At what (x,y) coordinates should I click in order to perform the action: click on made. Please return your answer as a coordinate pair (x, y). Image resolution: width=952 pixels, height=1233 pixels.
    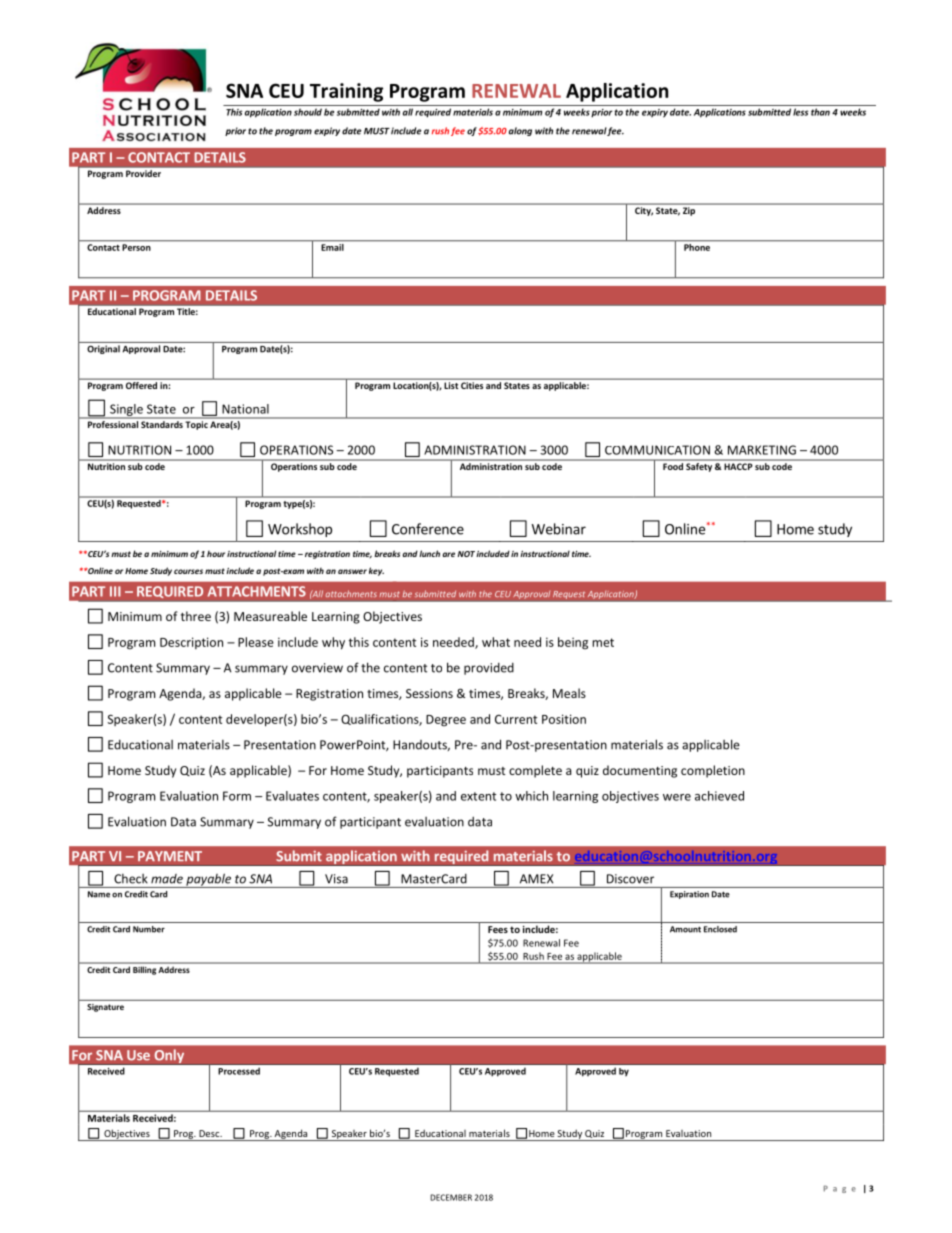
    Looking at the image, I should click on (167, 879).
